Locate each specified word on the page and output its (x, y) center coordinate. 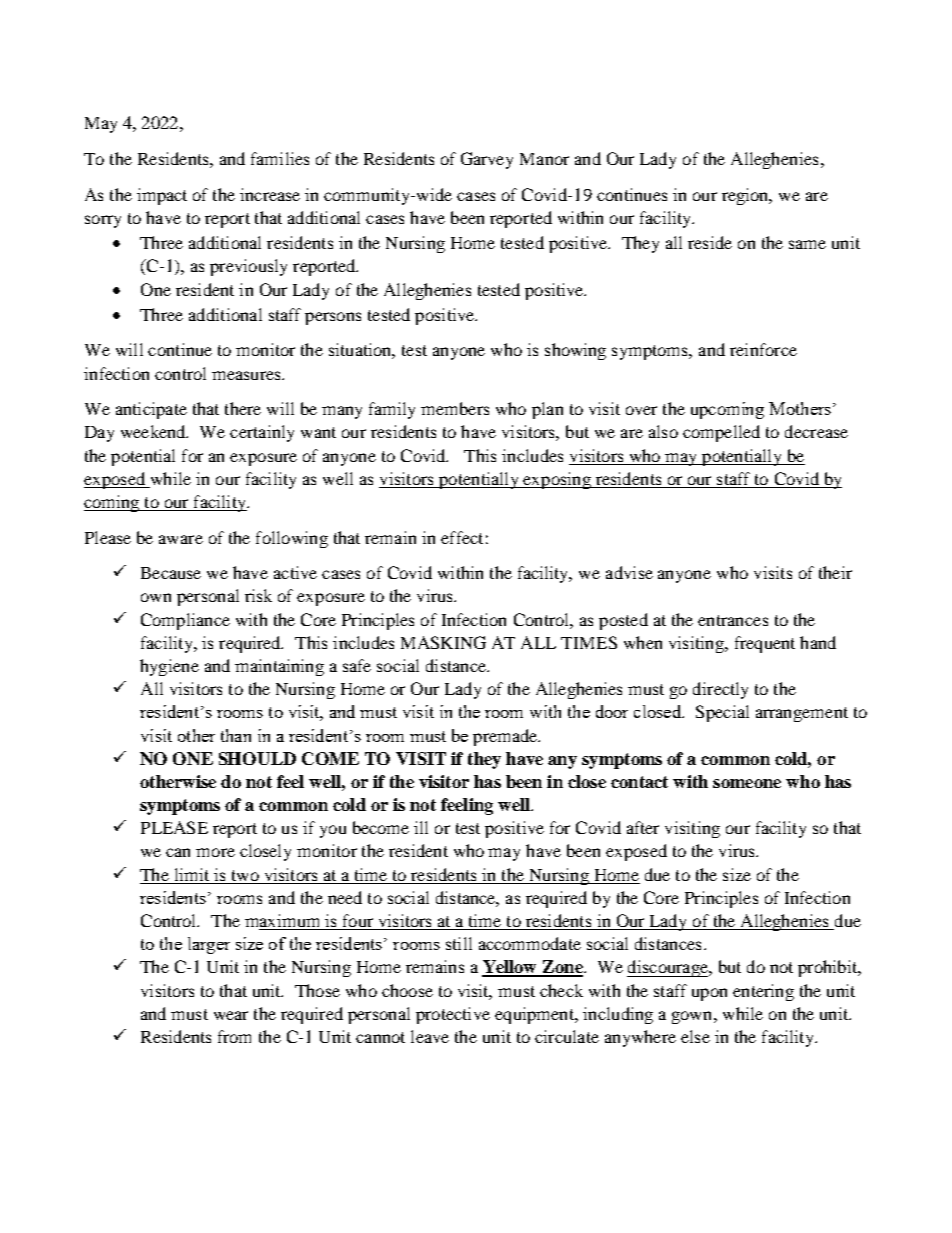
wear (231, 1015)
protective (453, 1015)
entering (763, 992)
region (746, 196)
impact (162, 196)
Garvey (487, 160)
